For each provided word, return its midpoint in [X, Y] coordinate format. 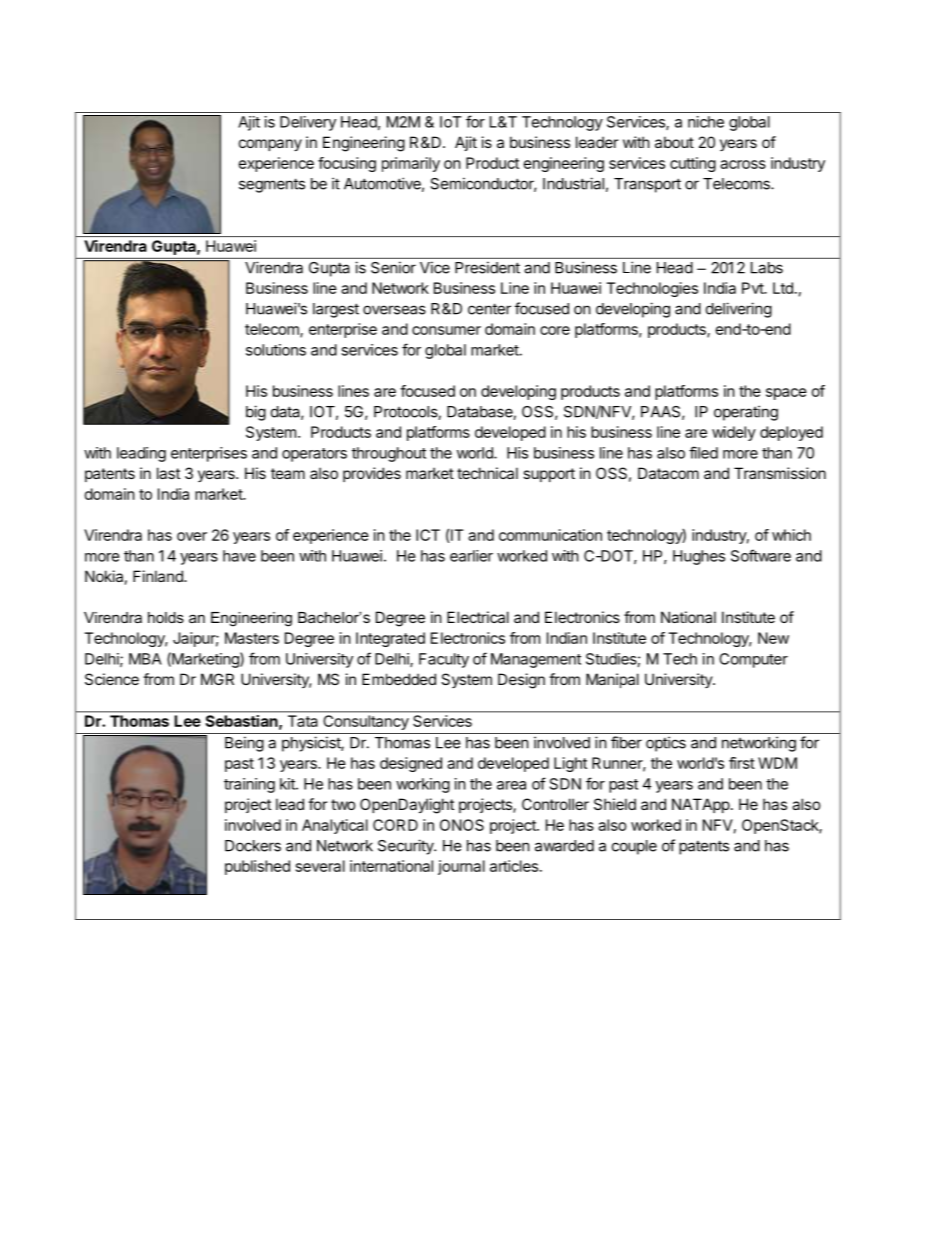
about [674, 142]
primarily [411, 164]
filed [703, 452]
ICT [428, 535]
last [168, 473]
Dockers [253, 846]
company [270, 145]
